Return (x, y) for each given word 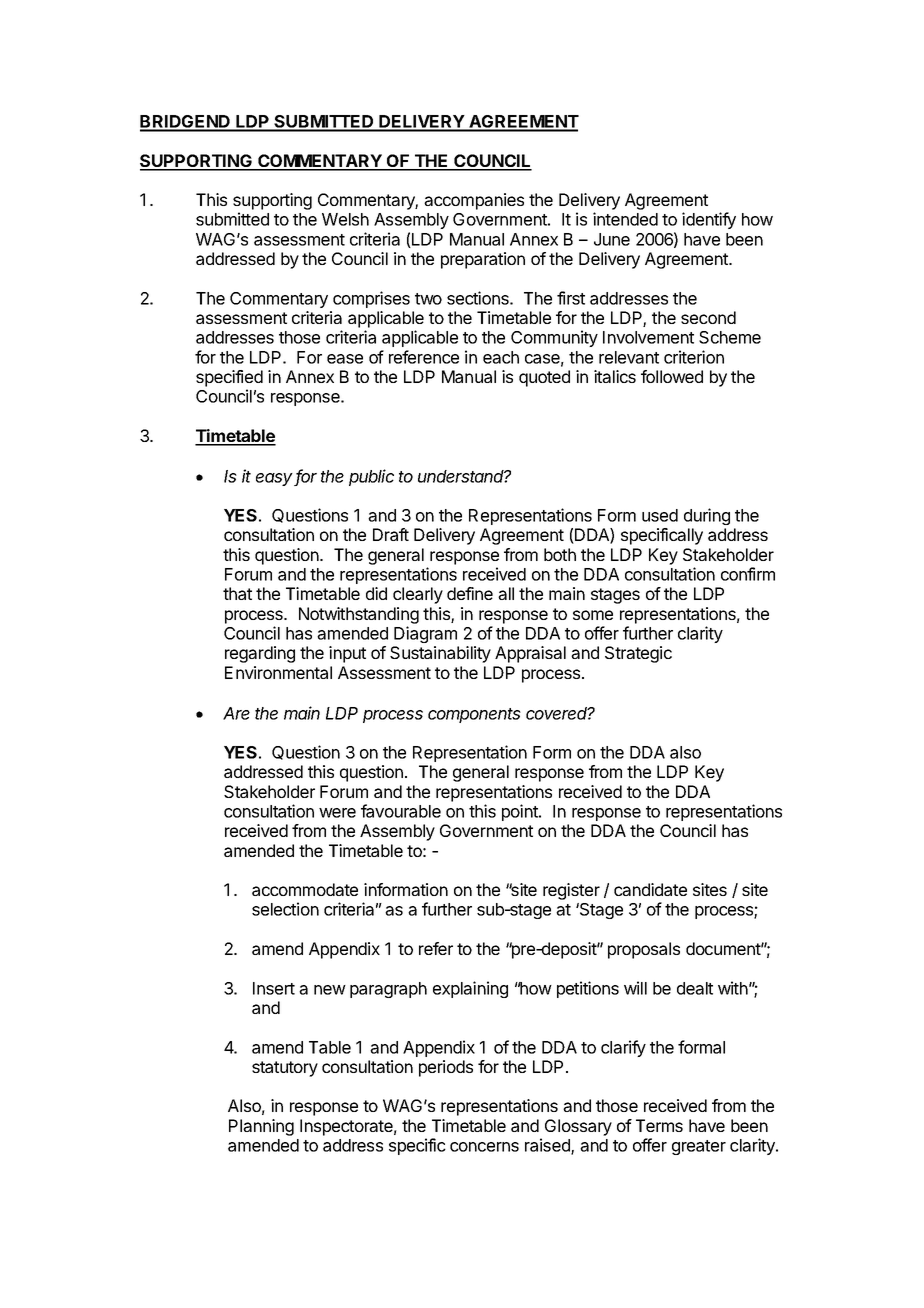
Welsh (345, 219)
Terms (659, 1125)
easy (275, 479)
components (474, 715)
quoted (544, 378)
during (707, 516)
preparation (483, 260)
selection (285, 909)
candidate (650, 889)
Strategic (638, 654)
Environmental (278, 672)
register (571, 891)
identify (709, 220)
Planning (261, 1127)
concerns (484, 1147)
